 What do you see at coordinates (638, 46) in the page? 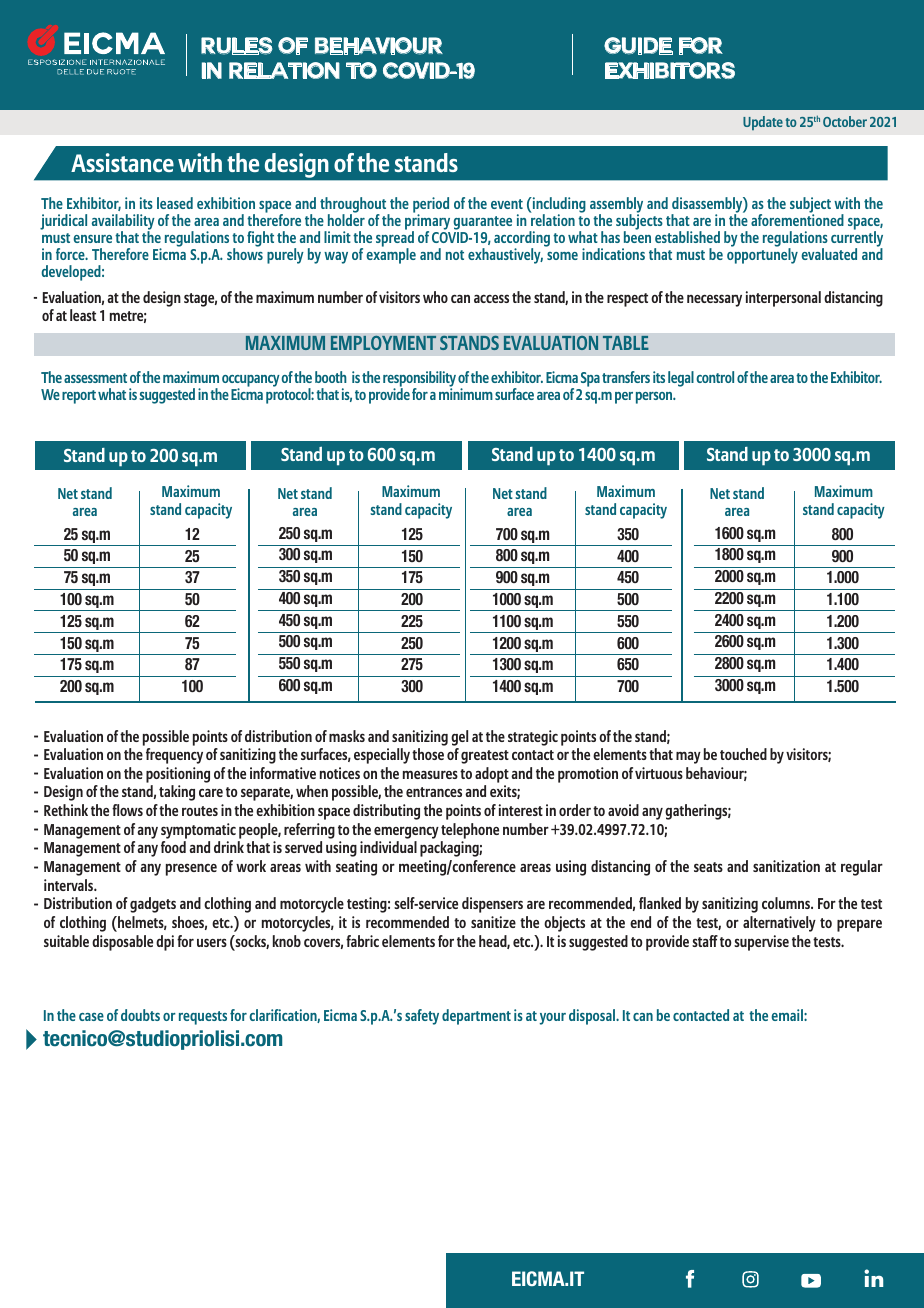
I see `GUIDE` at bounding box center [638, 46].
